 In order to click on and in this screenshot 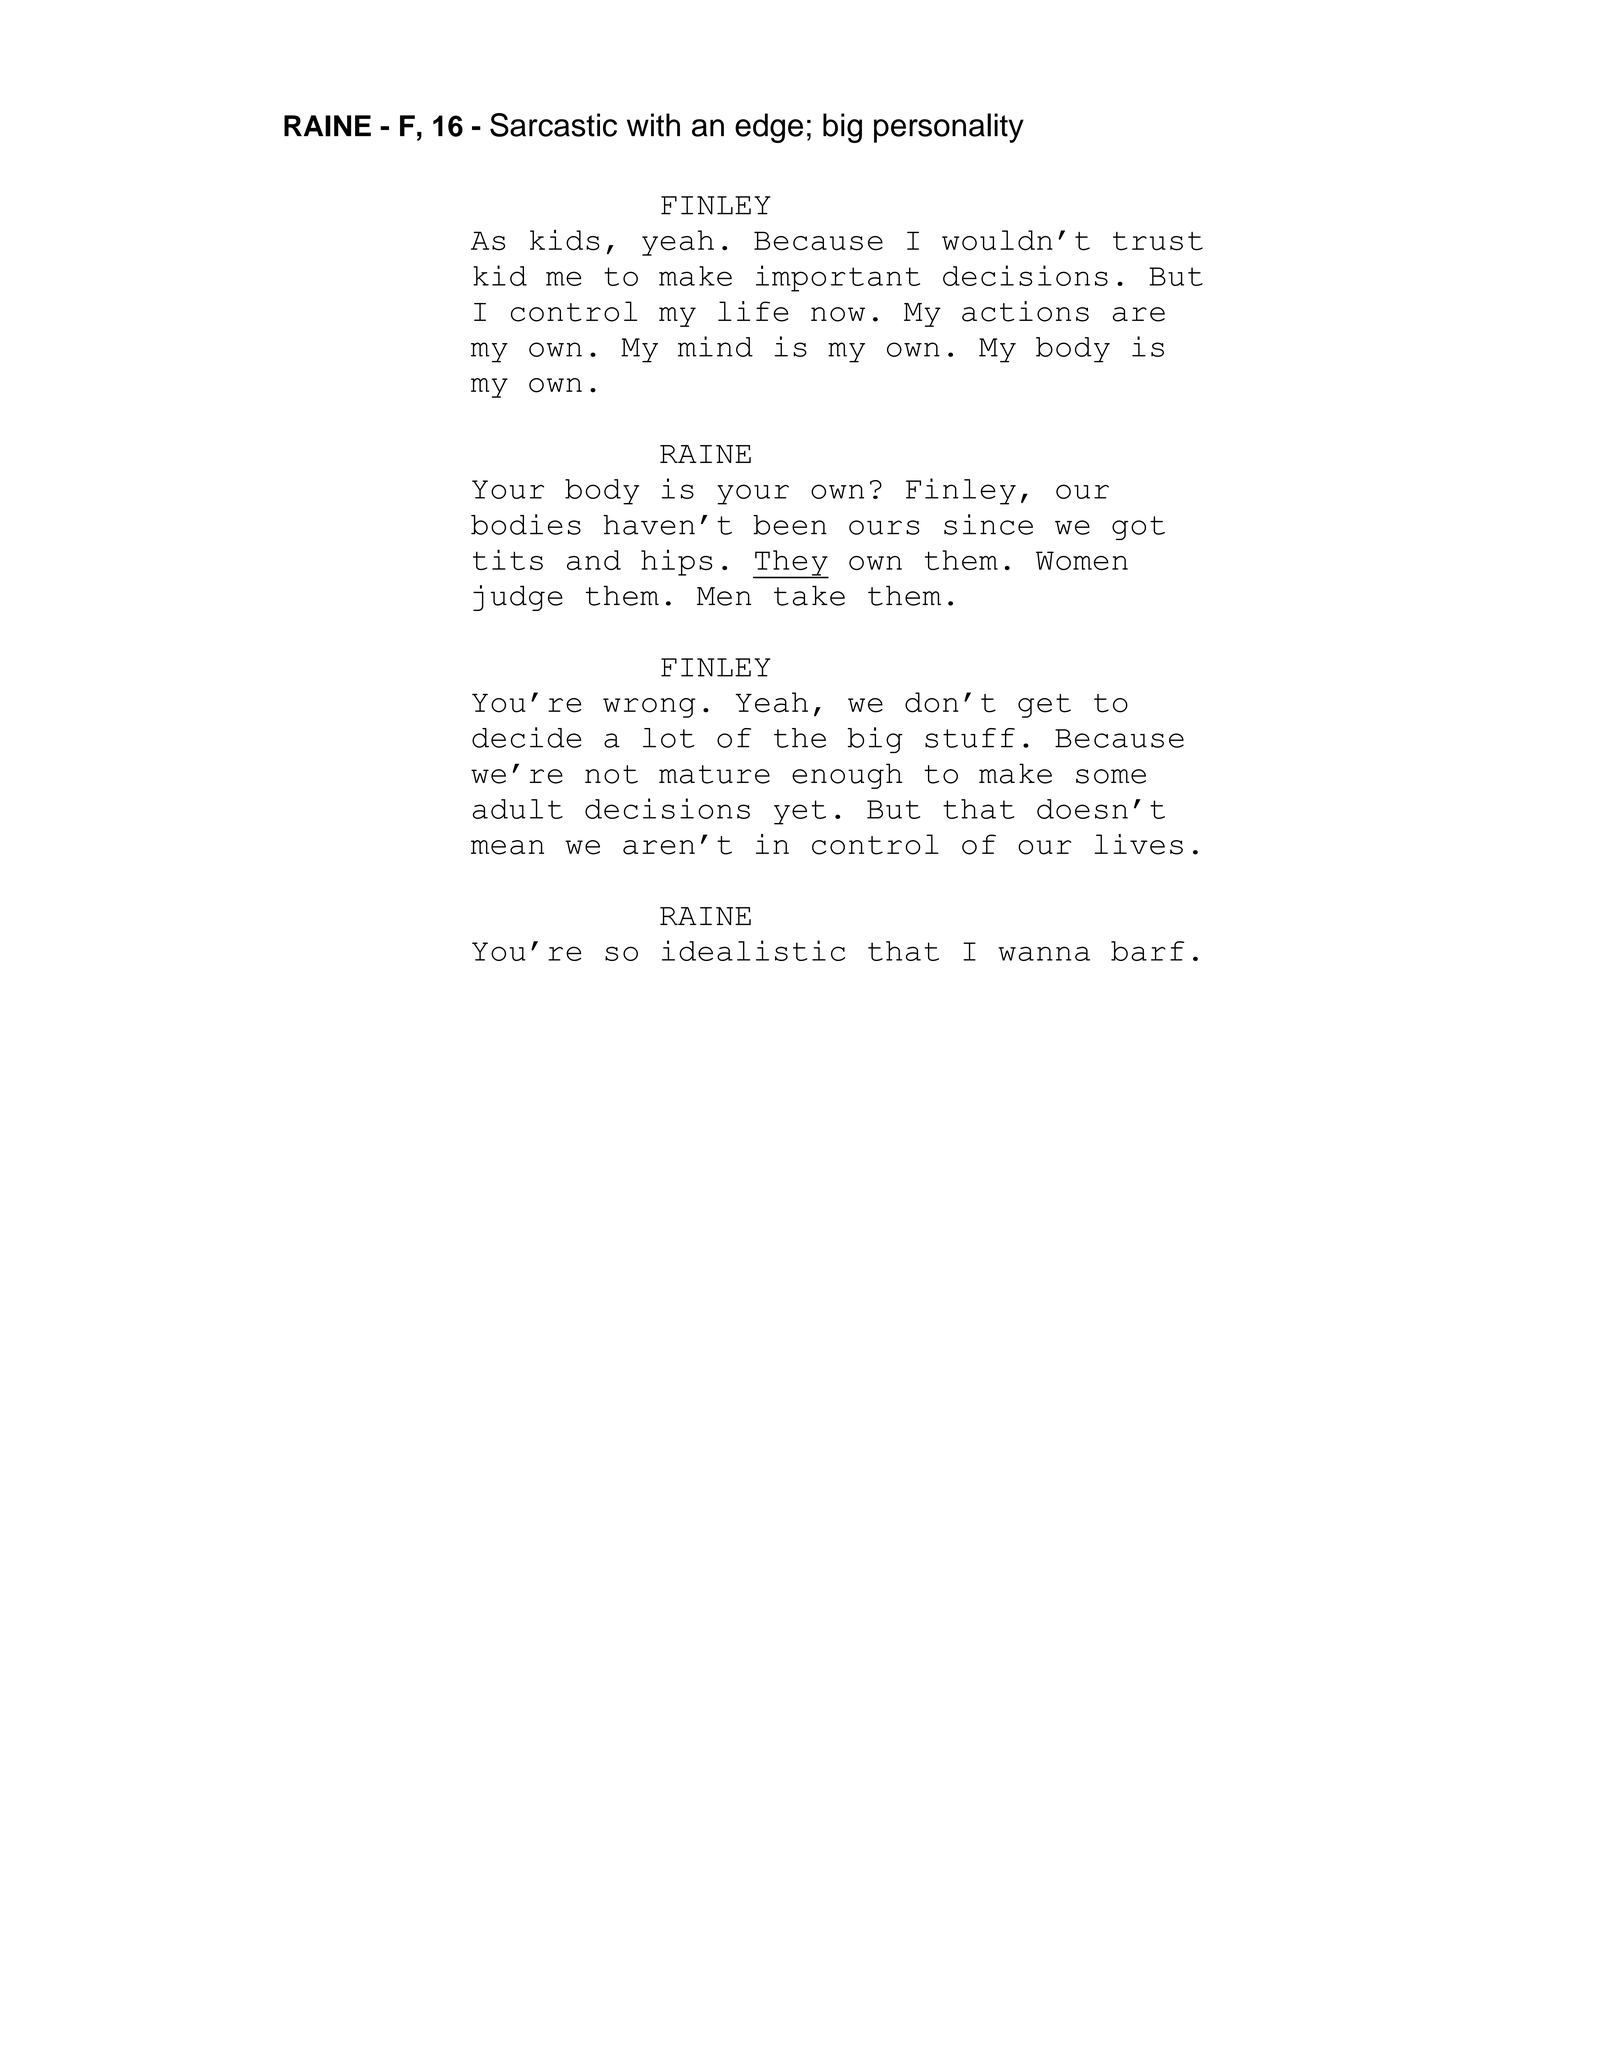, I will do `click(594, 560)`.
